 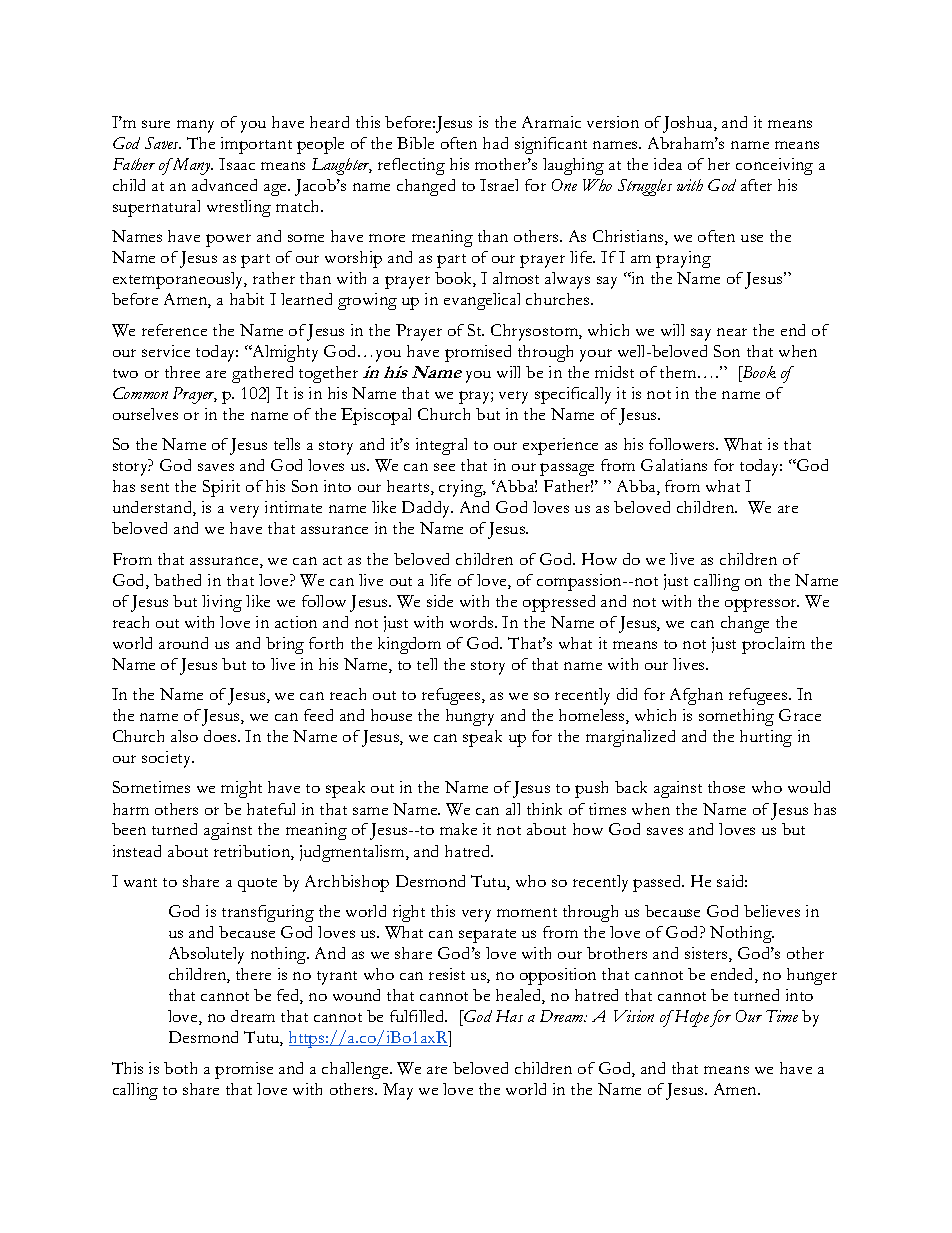 What do you see at coordinates (237, 164) in the page?
I see `Isaac` at bounding box center [237, 164].
